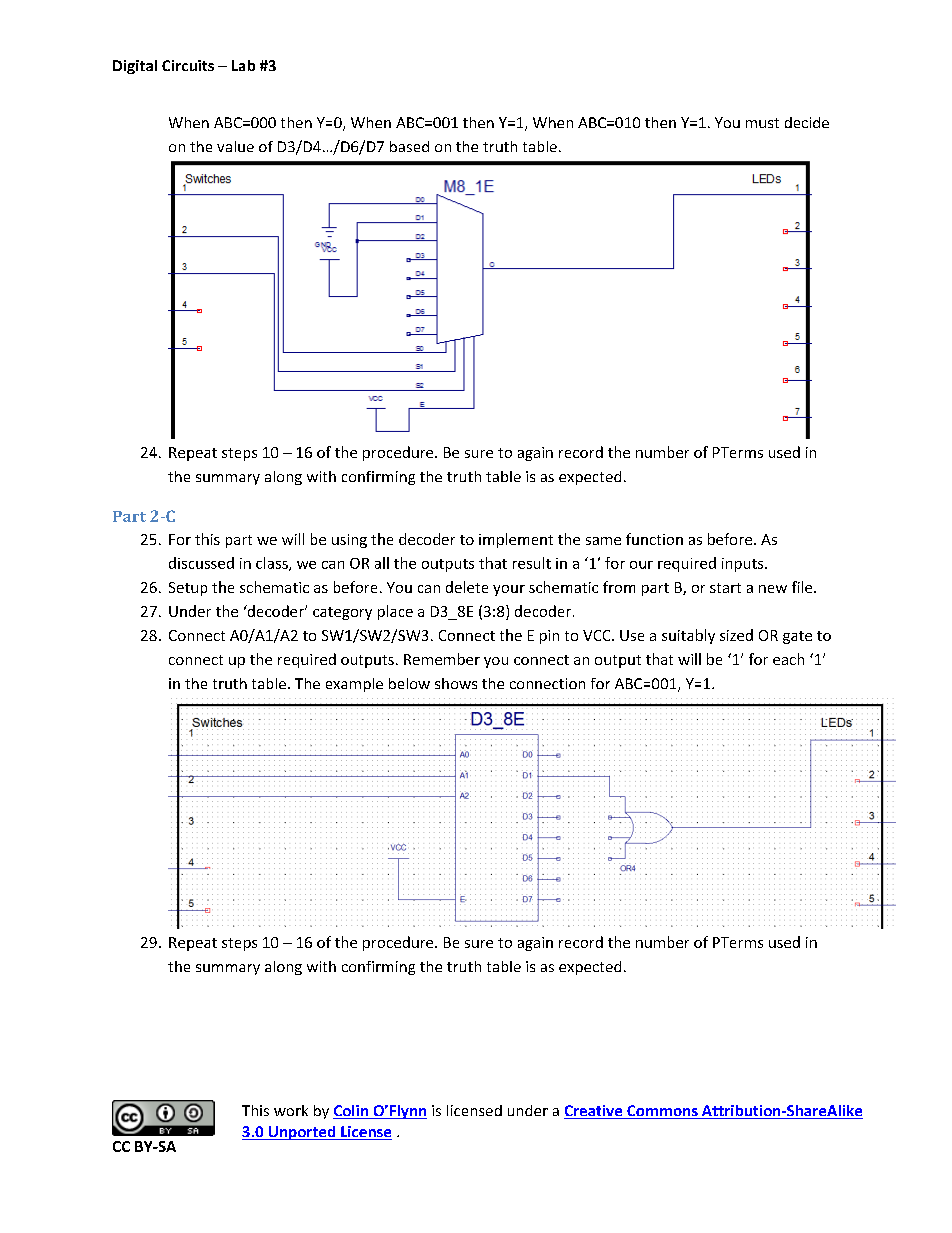  Describe the element at coordinates (188, 65) in the page. I see `Circuits` at that location.
